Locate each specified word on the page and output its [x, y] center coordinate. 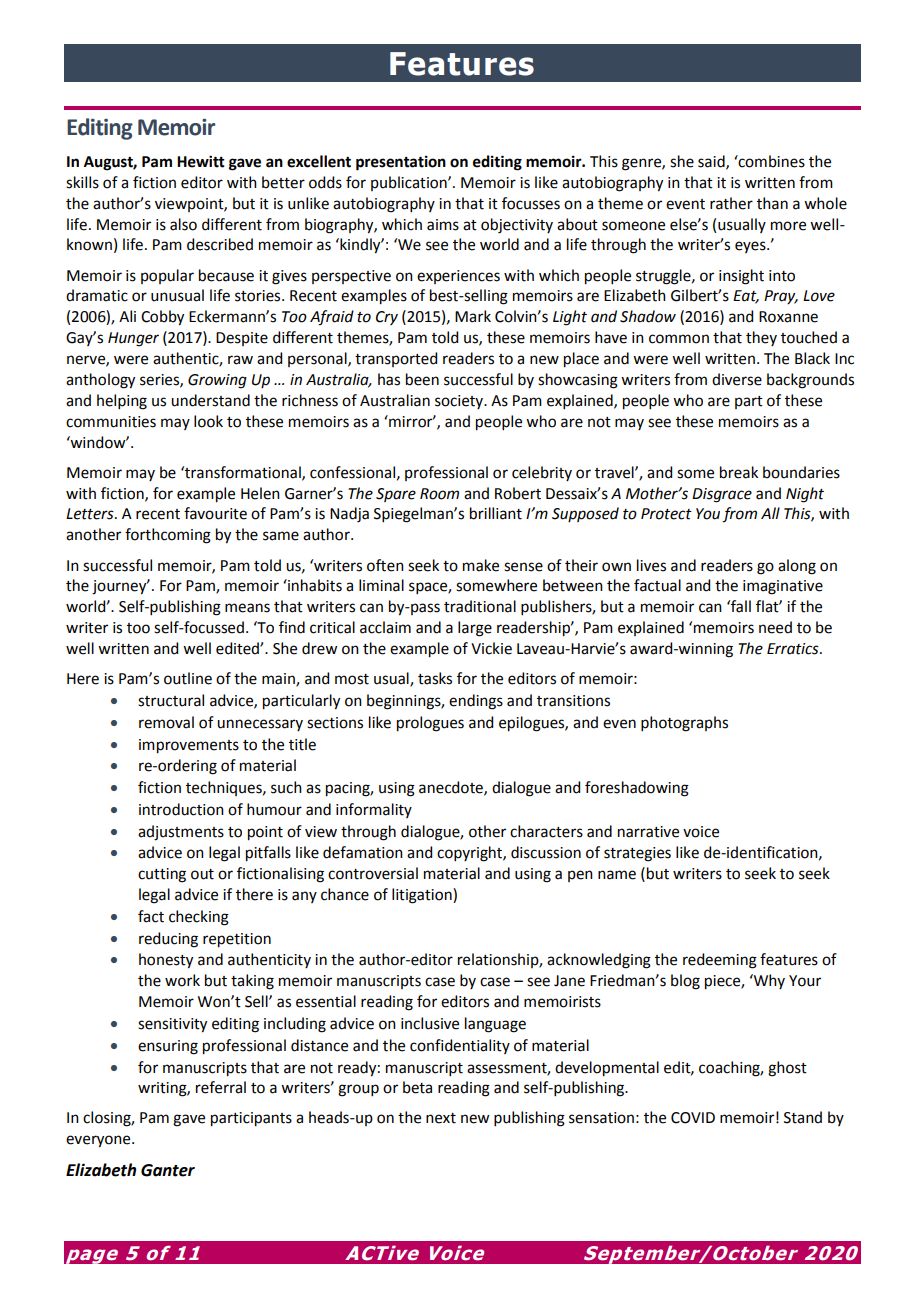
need [775, 627]
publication [410, 183]
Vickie [491, 648]
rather [731, 203]
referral [221, 1087]
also [183, 224]
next [441, 1118]
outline [188, 678]
